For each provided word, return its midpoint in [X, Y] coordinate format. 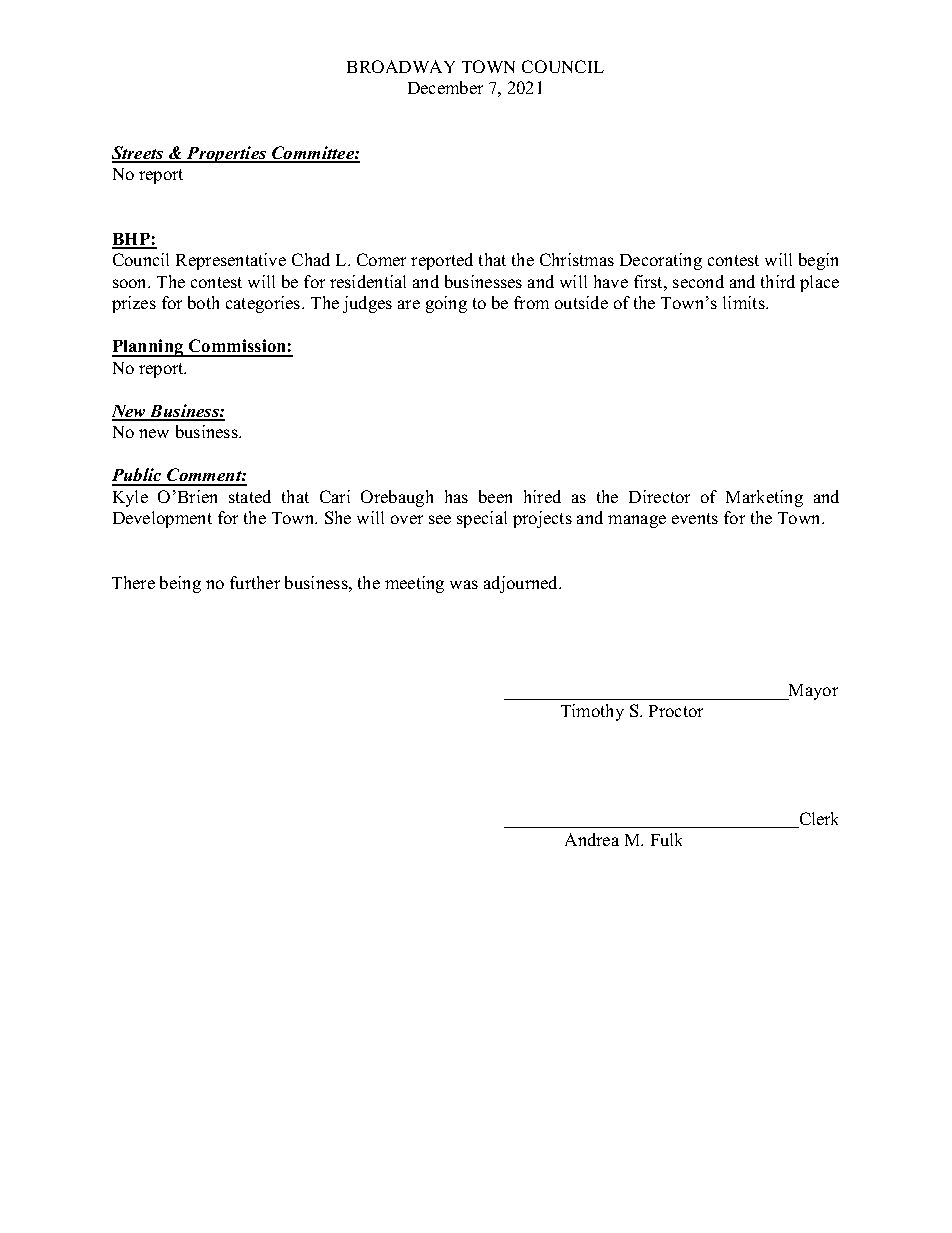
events [695, 518]
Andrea [592, 839]
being [180, 584]
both [203, 302]
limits [745, 302]
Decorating [661, 261]
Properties [227, 154]
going [446, 304]
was [464, 584]
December [445, 87]
